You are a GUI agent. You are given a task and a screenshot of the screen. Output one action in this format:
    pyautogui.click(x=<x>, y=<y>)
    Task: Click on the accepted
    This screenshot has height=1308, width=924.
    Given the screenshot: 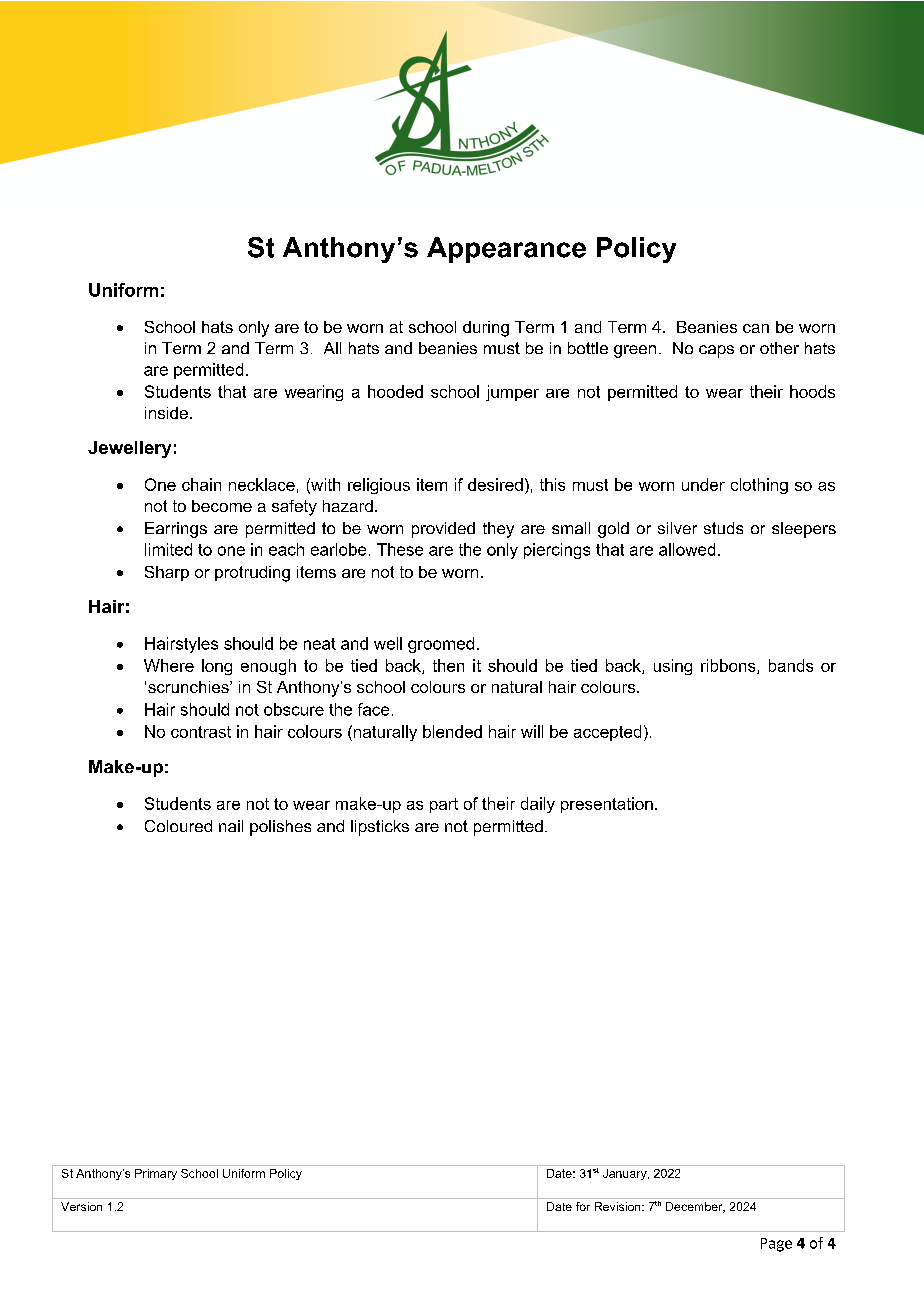 What is the action you would take?
    pyautogui.click(x=607, y=733)
